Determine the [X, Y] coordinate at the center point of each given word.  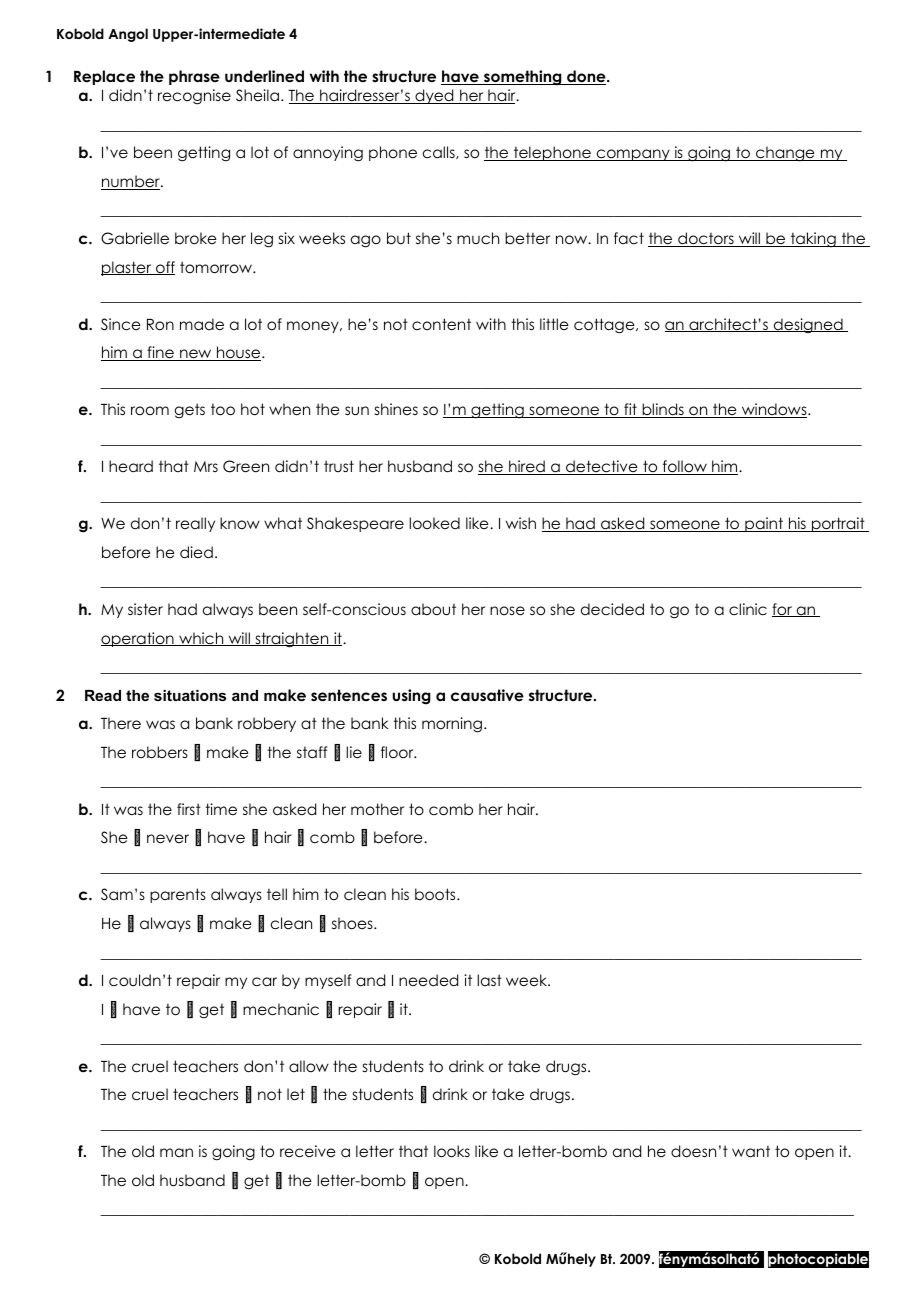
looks [452, 1151]
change [785, 154]
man [176, 1152]
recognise [194, 97]
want [751, 1151]
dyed [434, 96]
